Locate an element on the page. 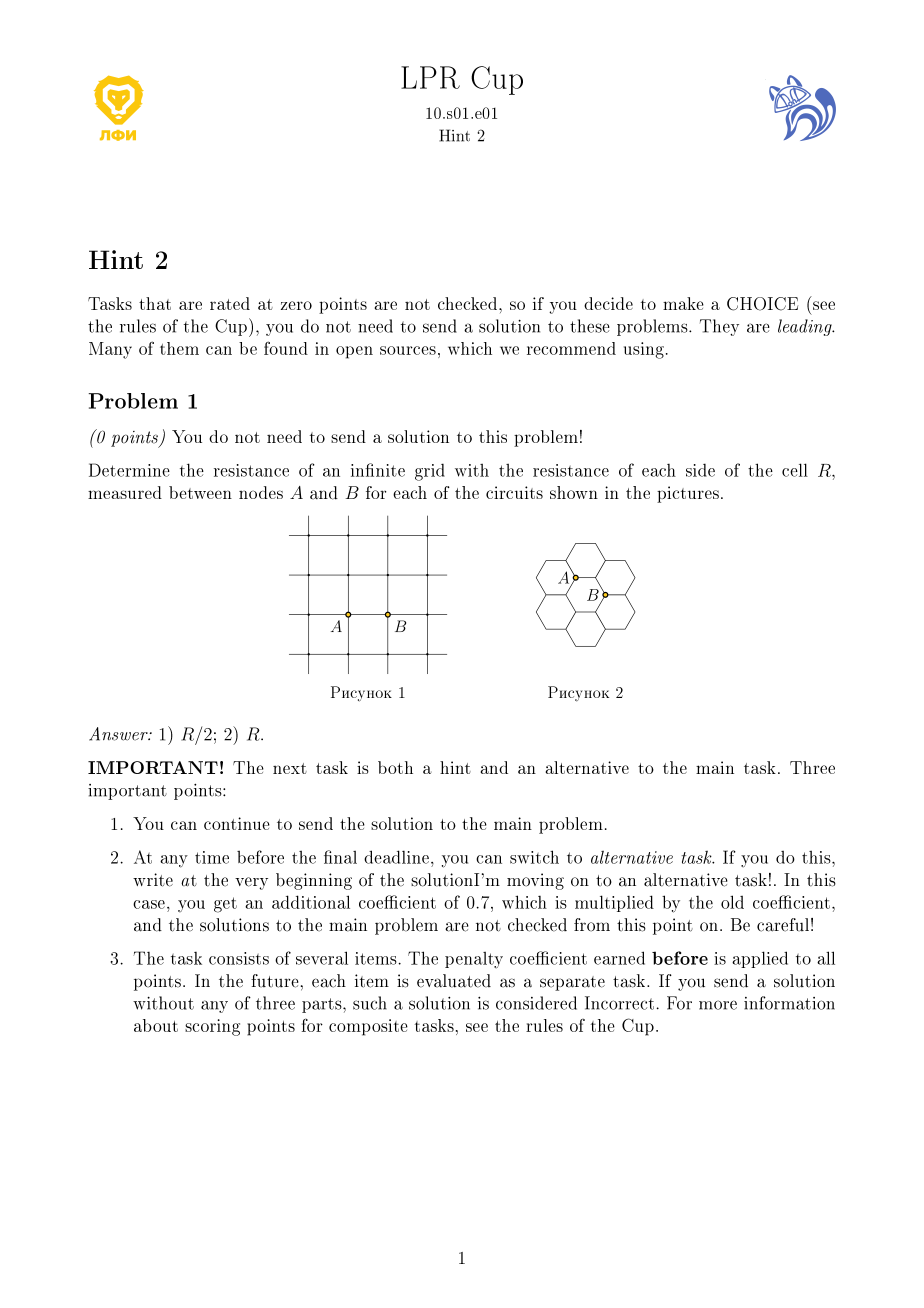 The height and width of the document is (1308, 924). scoring is located at coordinates (212, 1027).
